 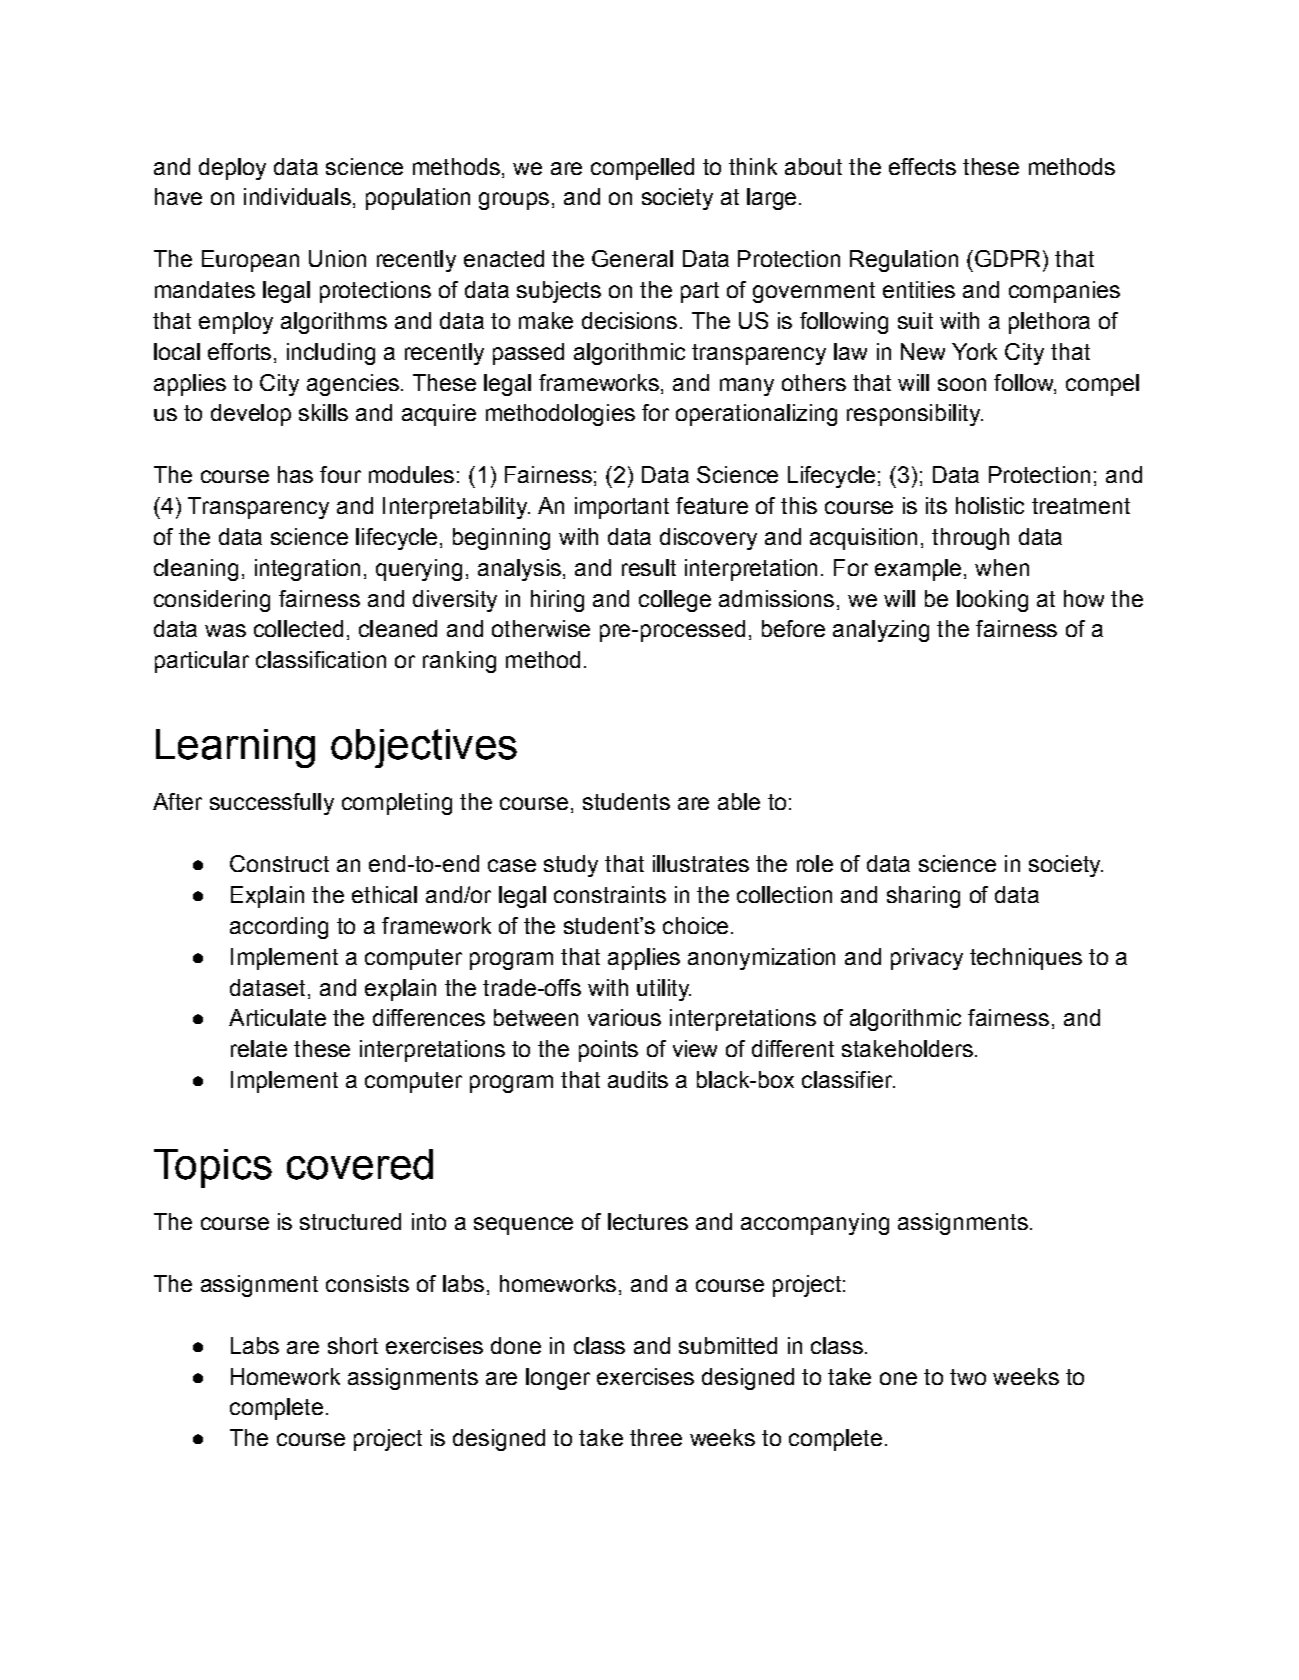 What do you see at coordinates (353, 1345) in the screenshot?
I see `short` at bounding box center [353, 1345].
